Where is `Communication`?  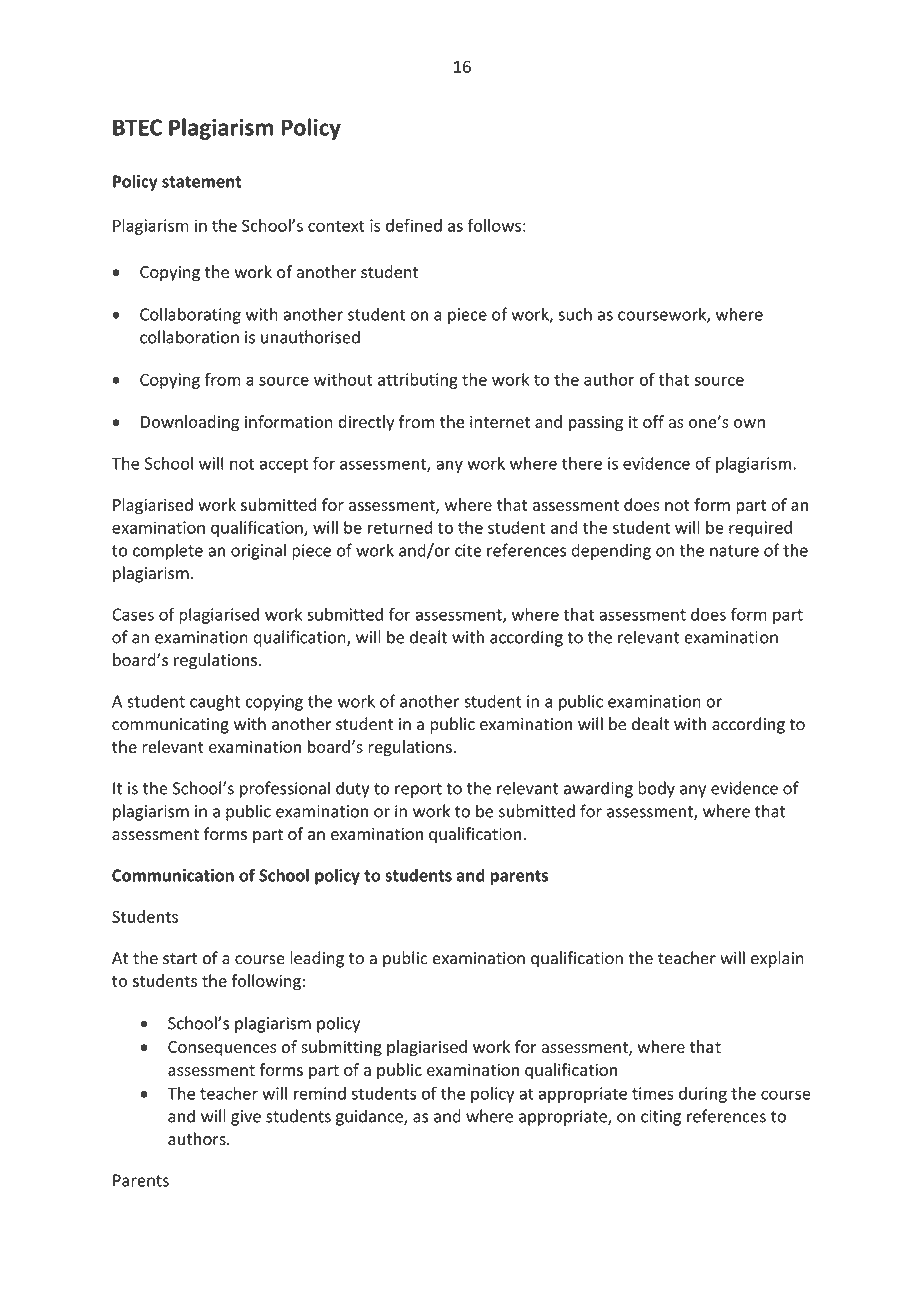
Communication is located at coordinates (173, 875).
